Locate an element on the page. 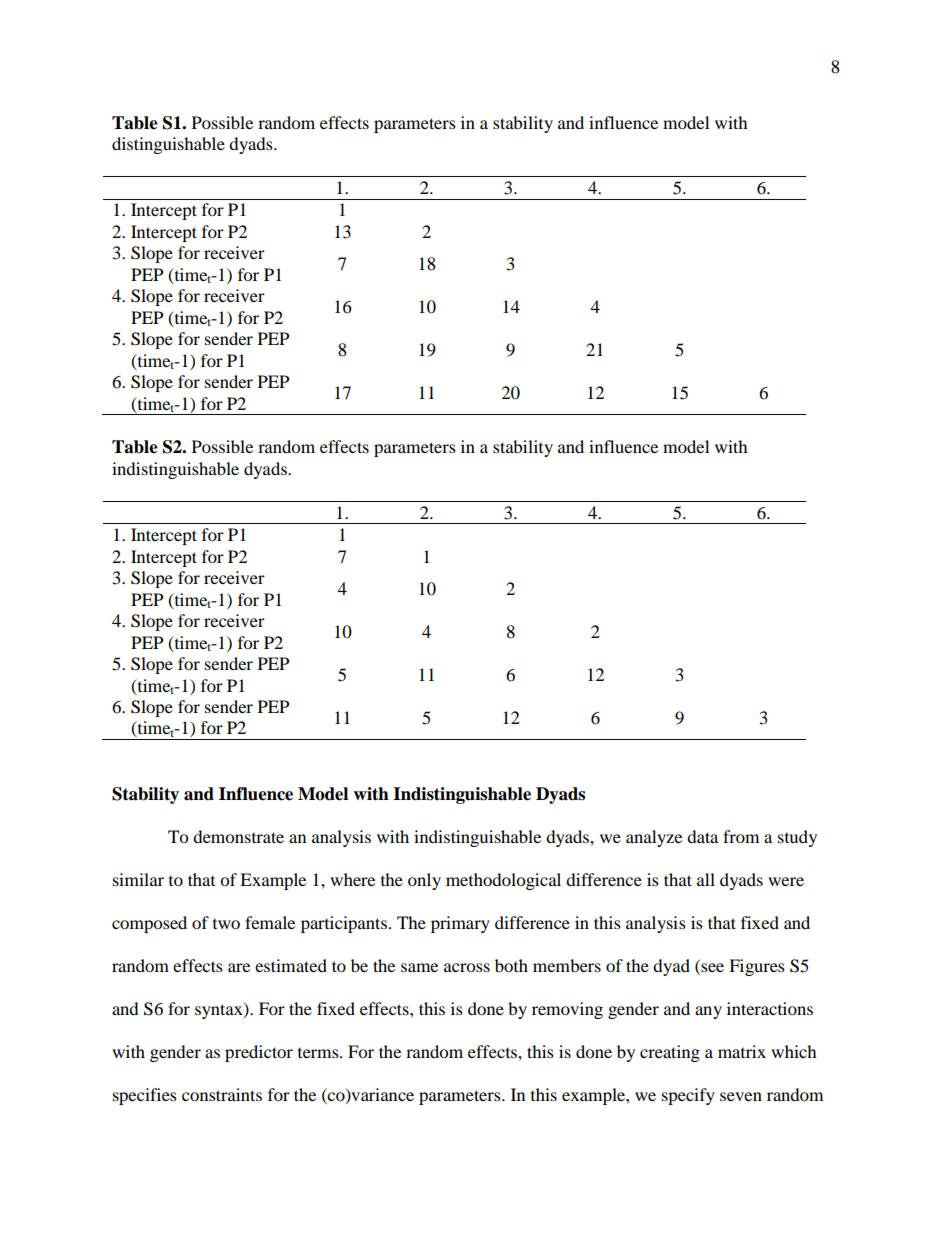 The width and height of the page is (952, 1233). any is located at coordinates (708, 1012).
